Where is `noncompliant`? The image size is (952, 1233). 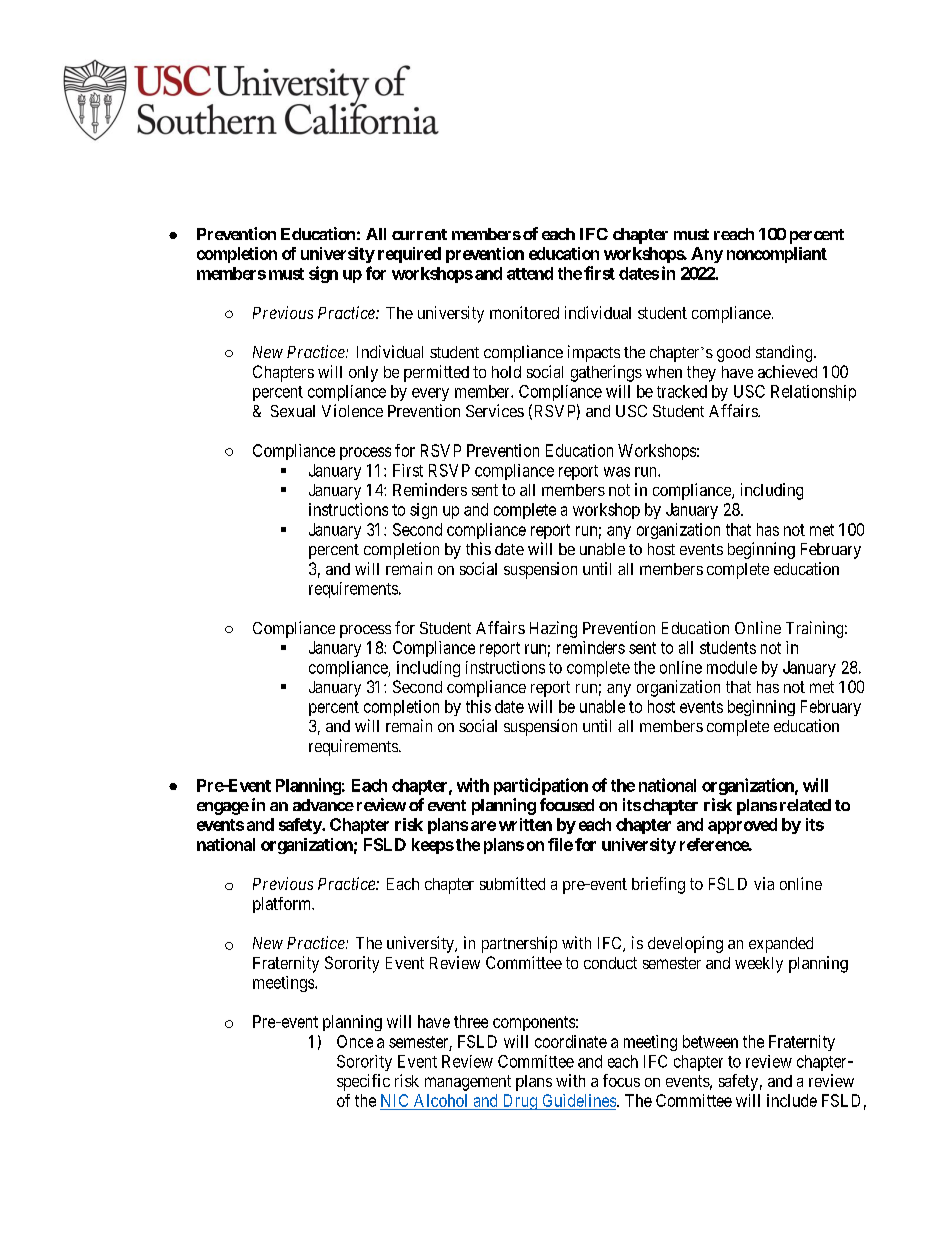 noncompliant is located at coordinates (777, 255).
